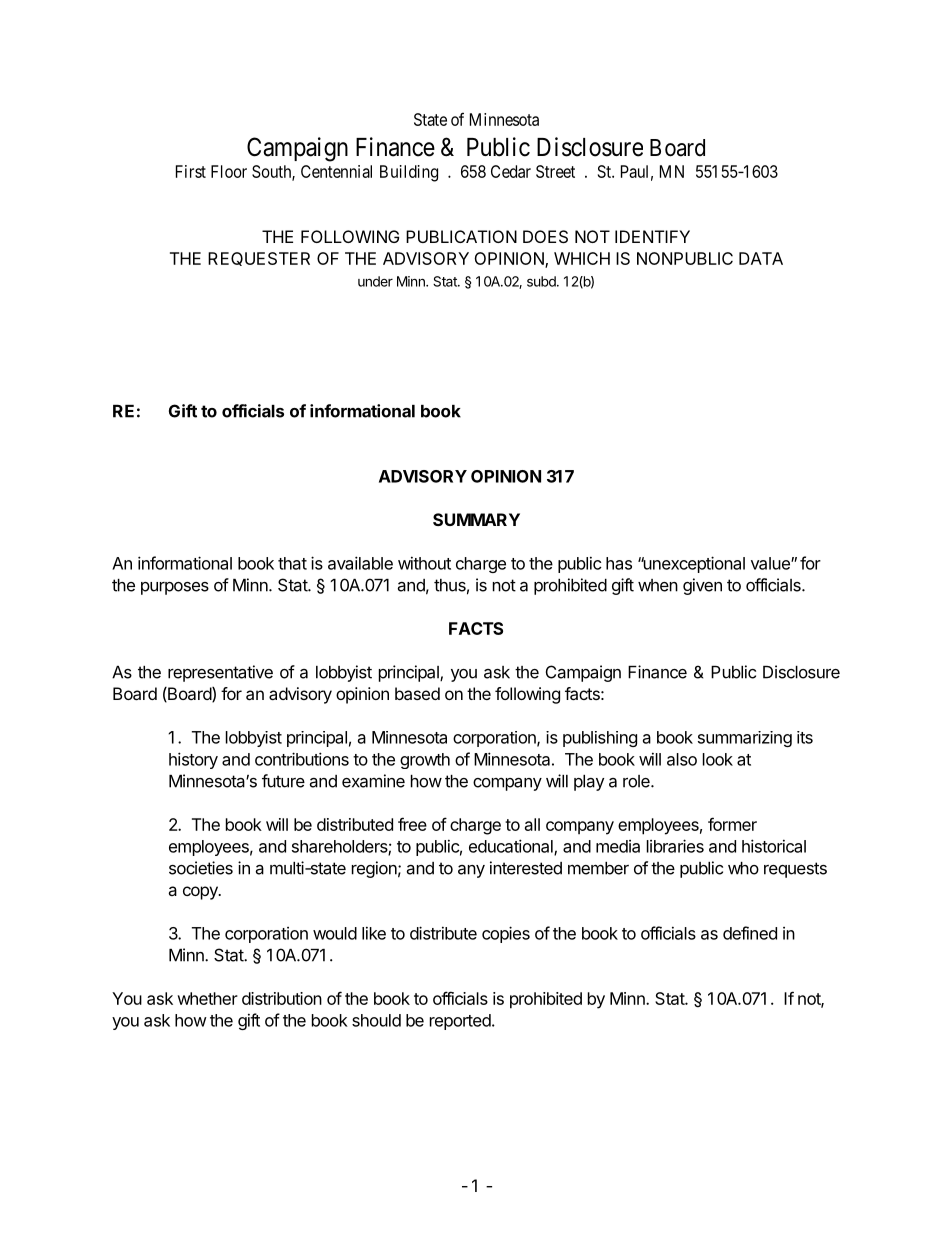  Describe the element at coordinates (282, 998) in the screenshot. I see `distribution` at that location.
